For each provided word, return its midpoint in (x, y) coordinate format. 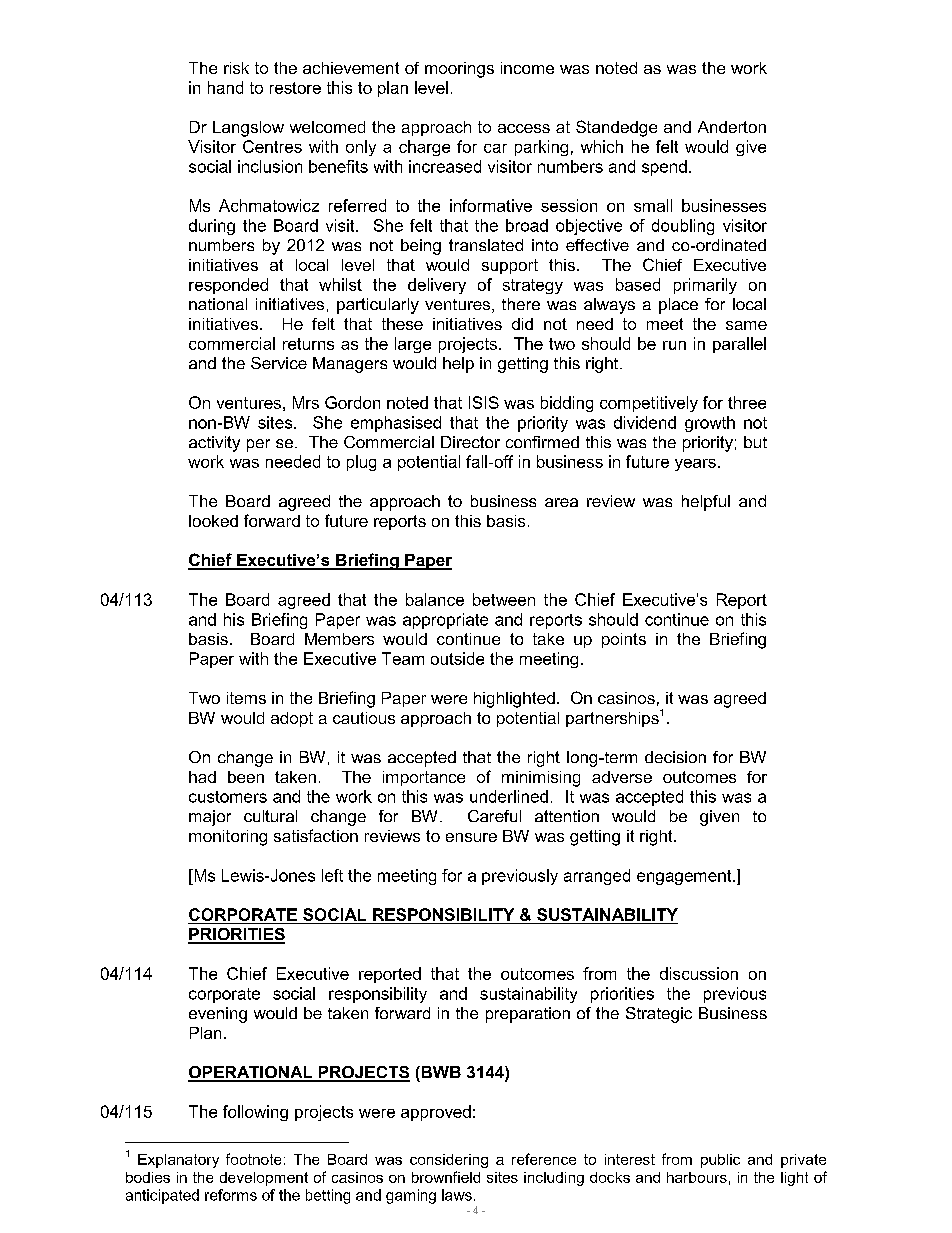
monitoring (228, 838)
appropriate (445, 621)
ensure (471, 837)
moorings (459, 70)
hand (225, 87)
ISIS (484, 402)
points (624, 640)
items (246, 698)
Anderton (732, 127)
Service (279, 363)
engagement (685, 877)
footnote (253, 1159)
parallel (739, 345)
